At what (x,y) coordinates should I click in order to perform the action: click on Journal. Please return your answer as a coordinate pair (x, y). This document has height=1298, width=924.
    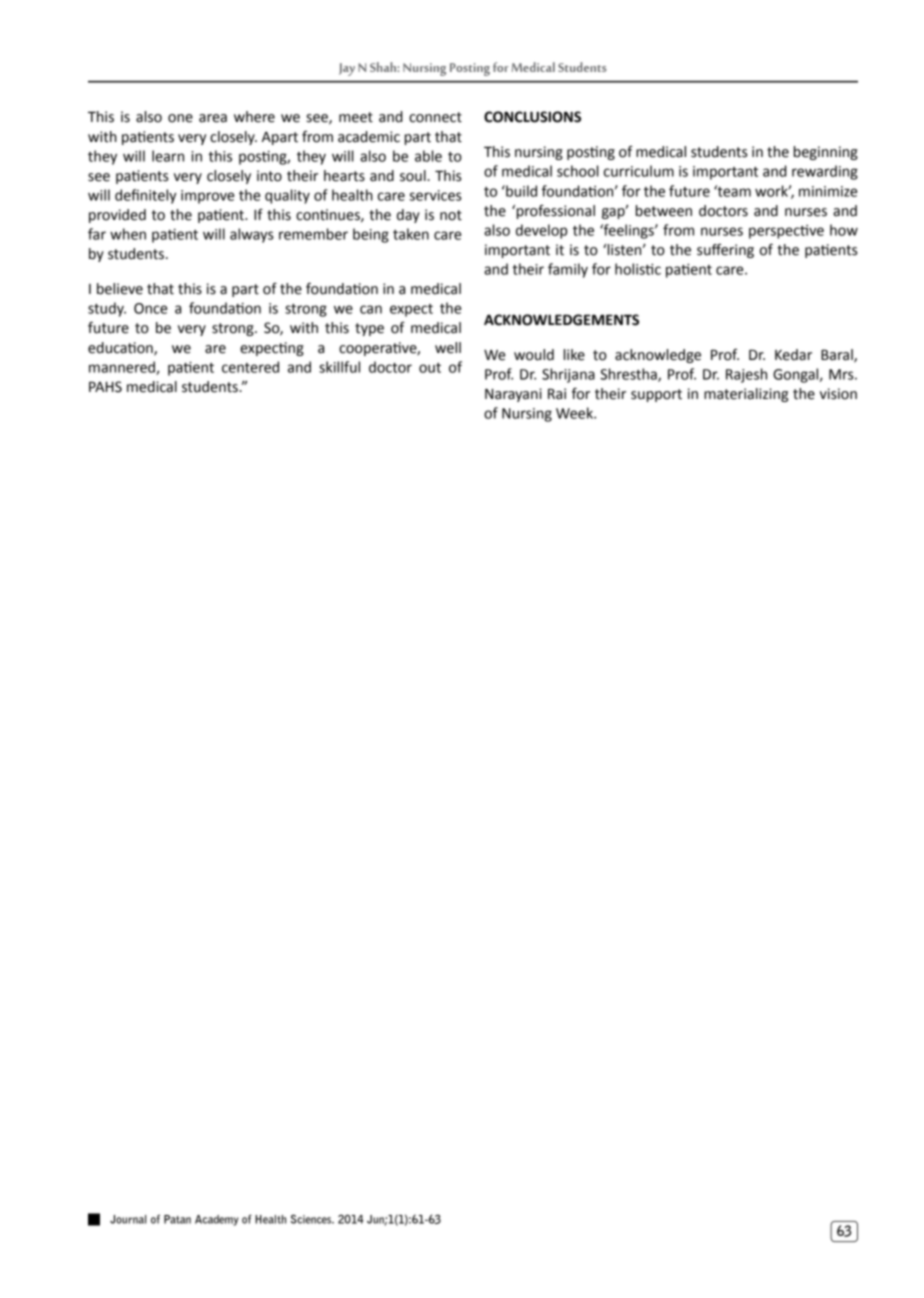
    Looking at the image, I should click on (128, 1219).
